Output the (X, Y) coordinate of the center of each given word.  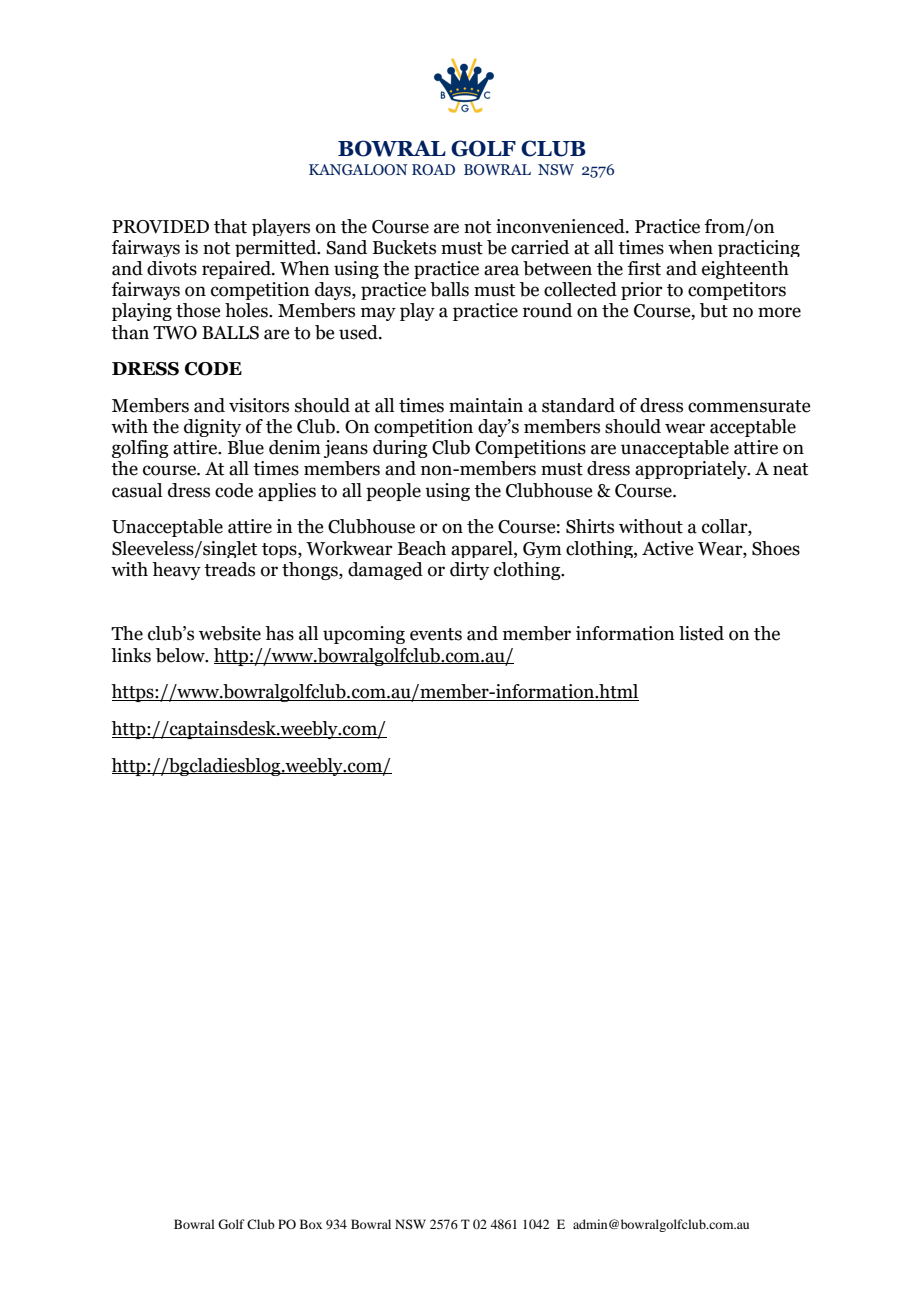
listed (701, 633)
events (436, 634)
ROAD (433, 169)
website (230, 633)
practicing (759, 248)
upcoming (364, 635)
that (230, 226)
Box (311, 1224)
